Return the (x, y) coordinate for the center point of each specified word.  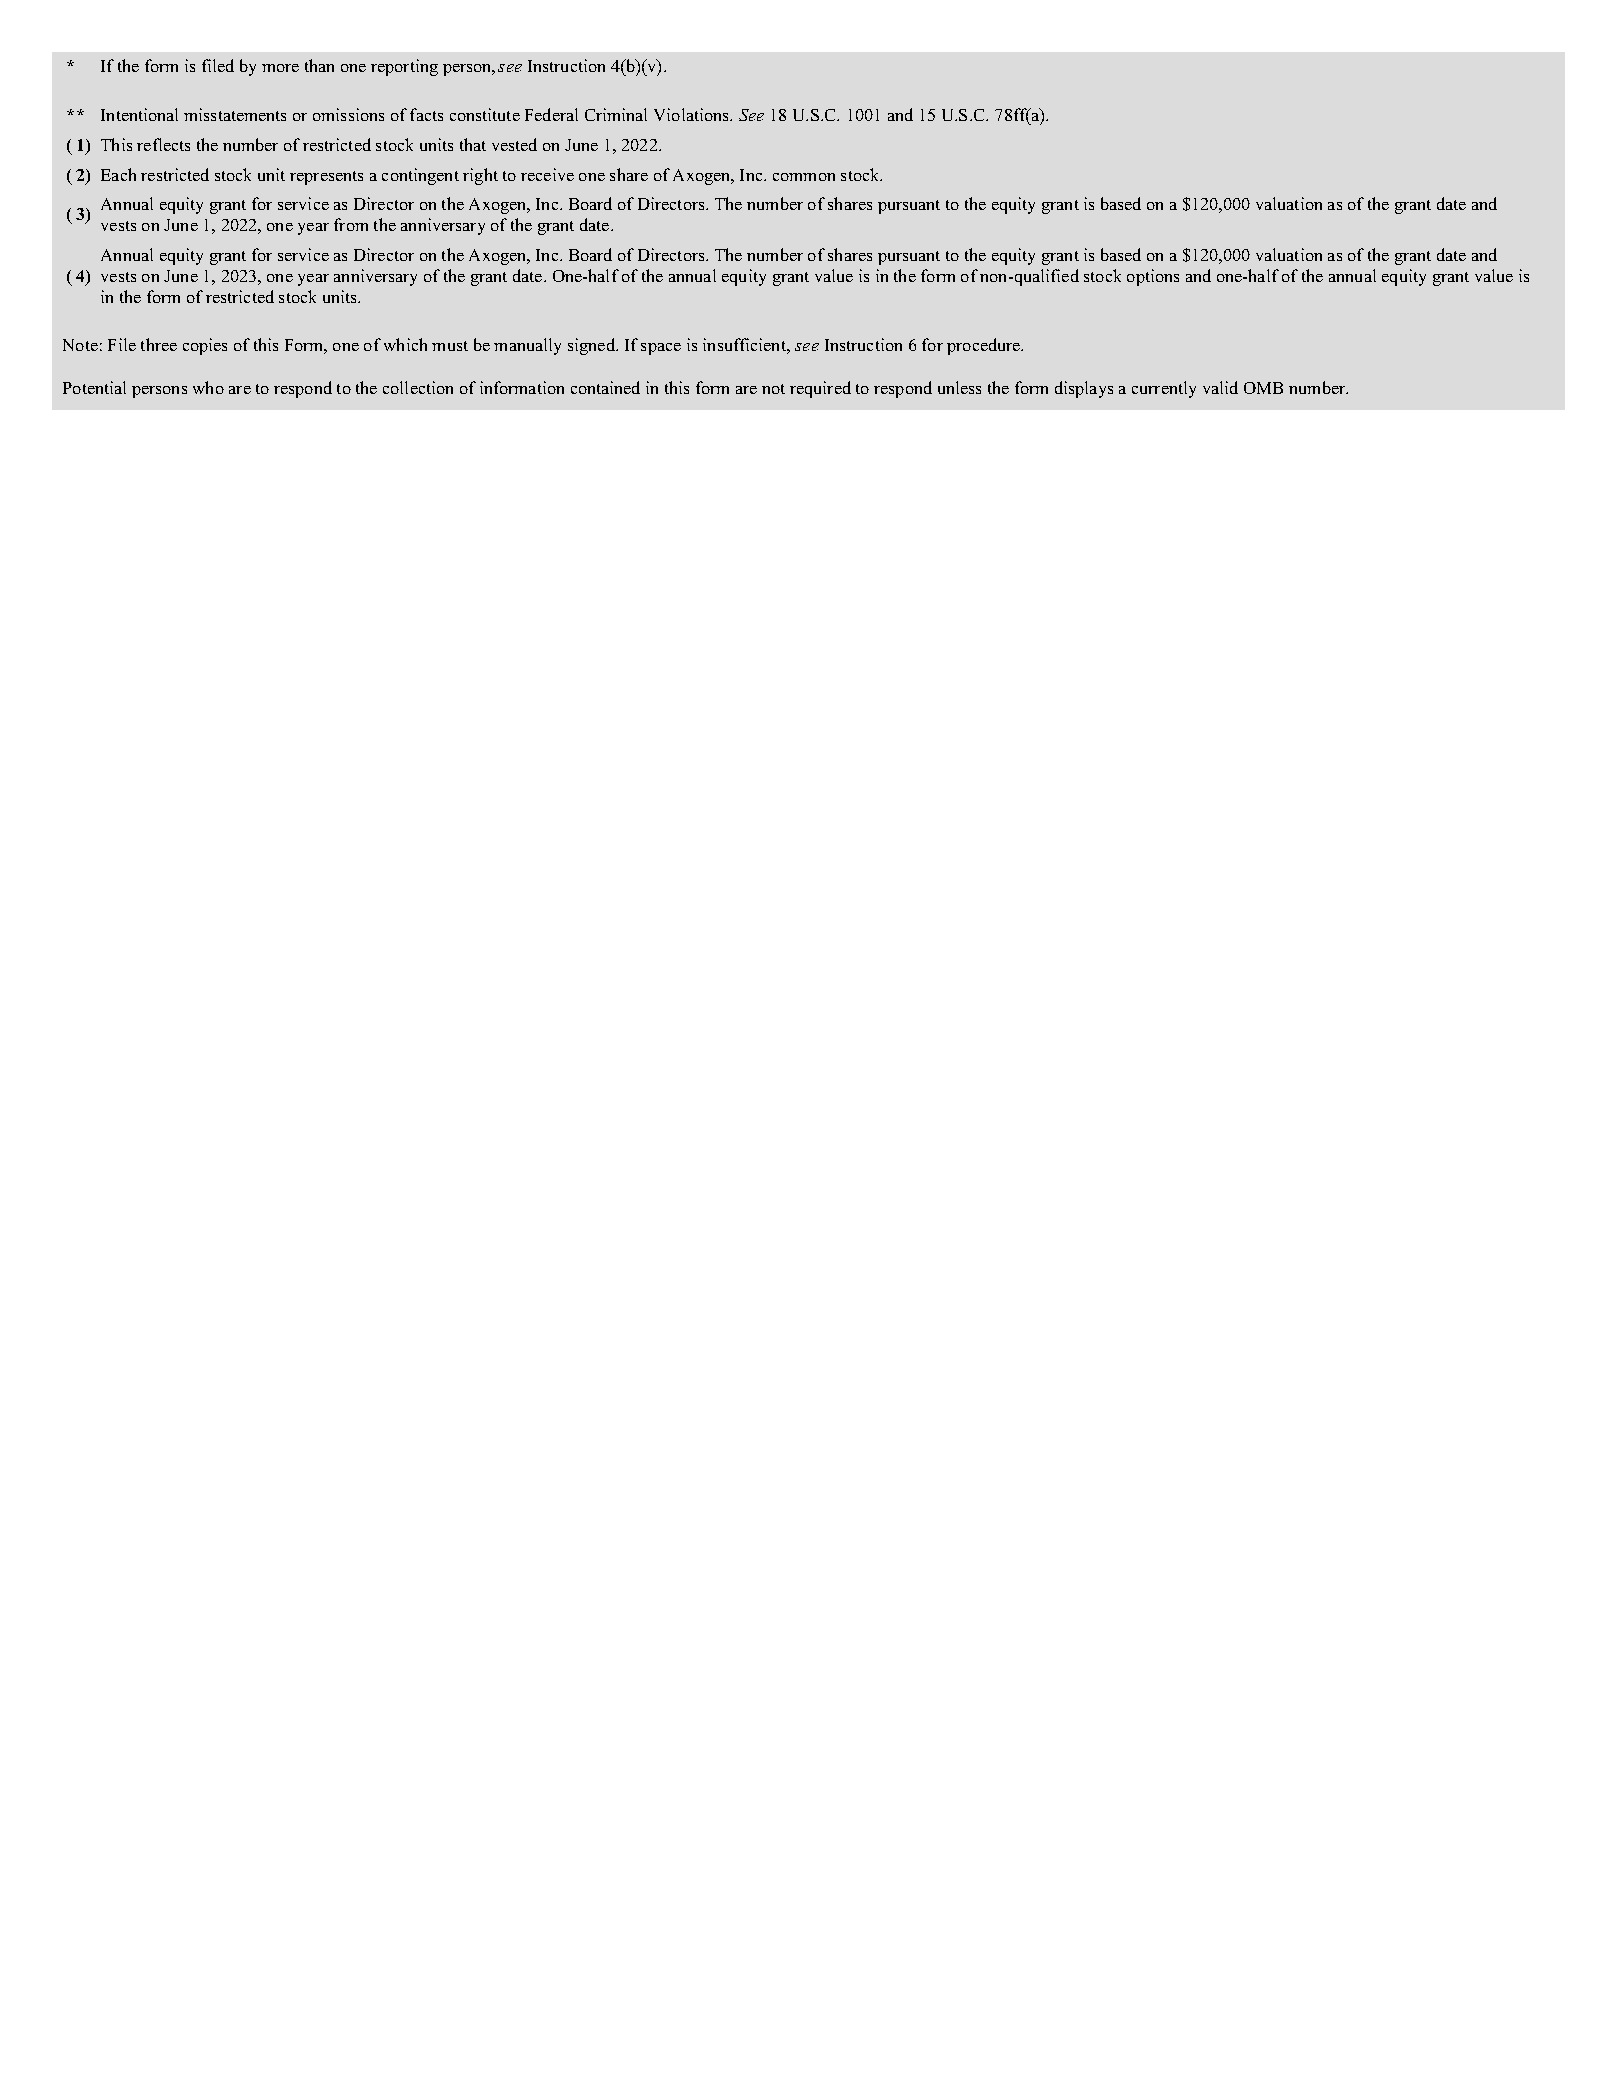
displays (1084, 389)
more (280, 68)
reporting (404, 67)
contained (605, 387)
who (208, 387)
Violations (693, 114)
